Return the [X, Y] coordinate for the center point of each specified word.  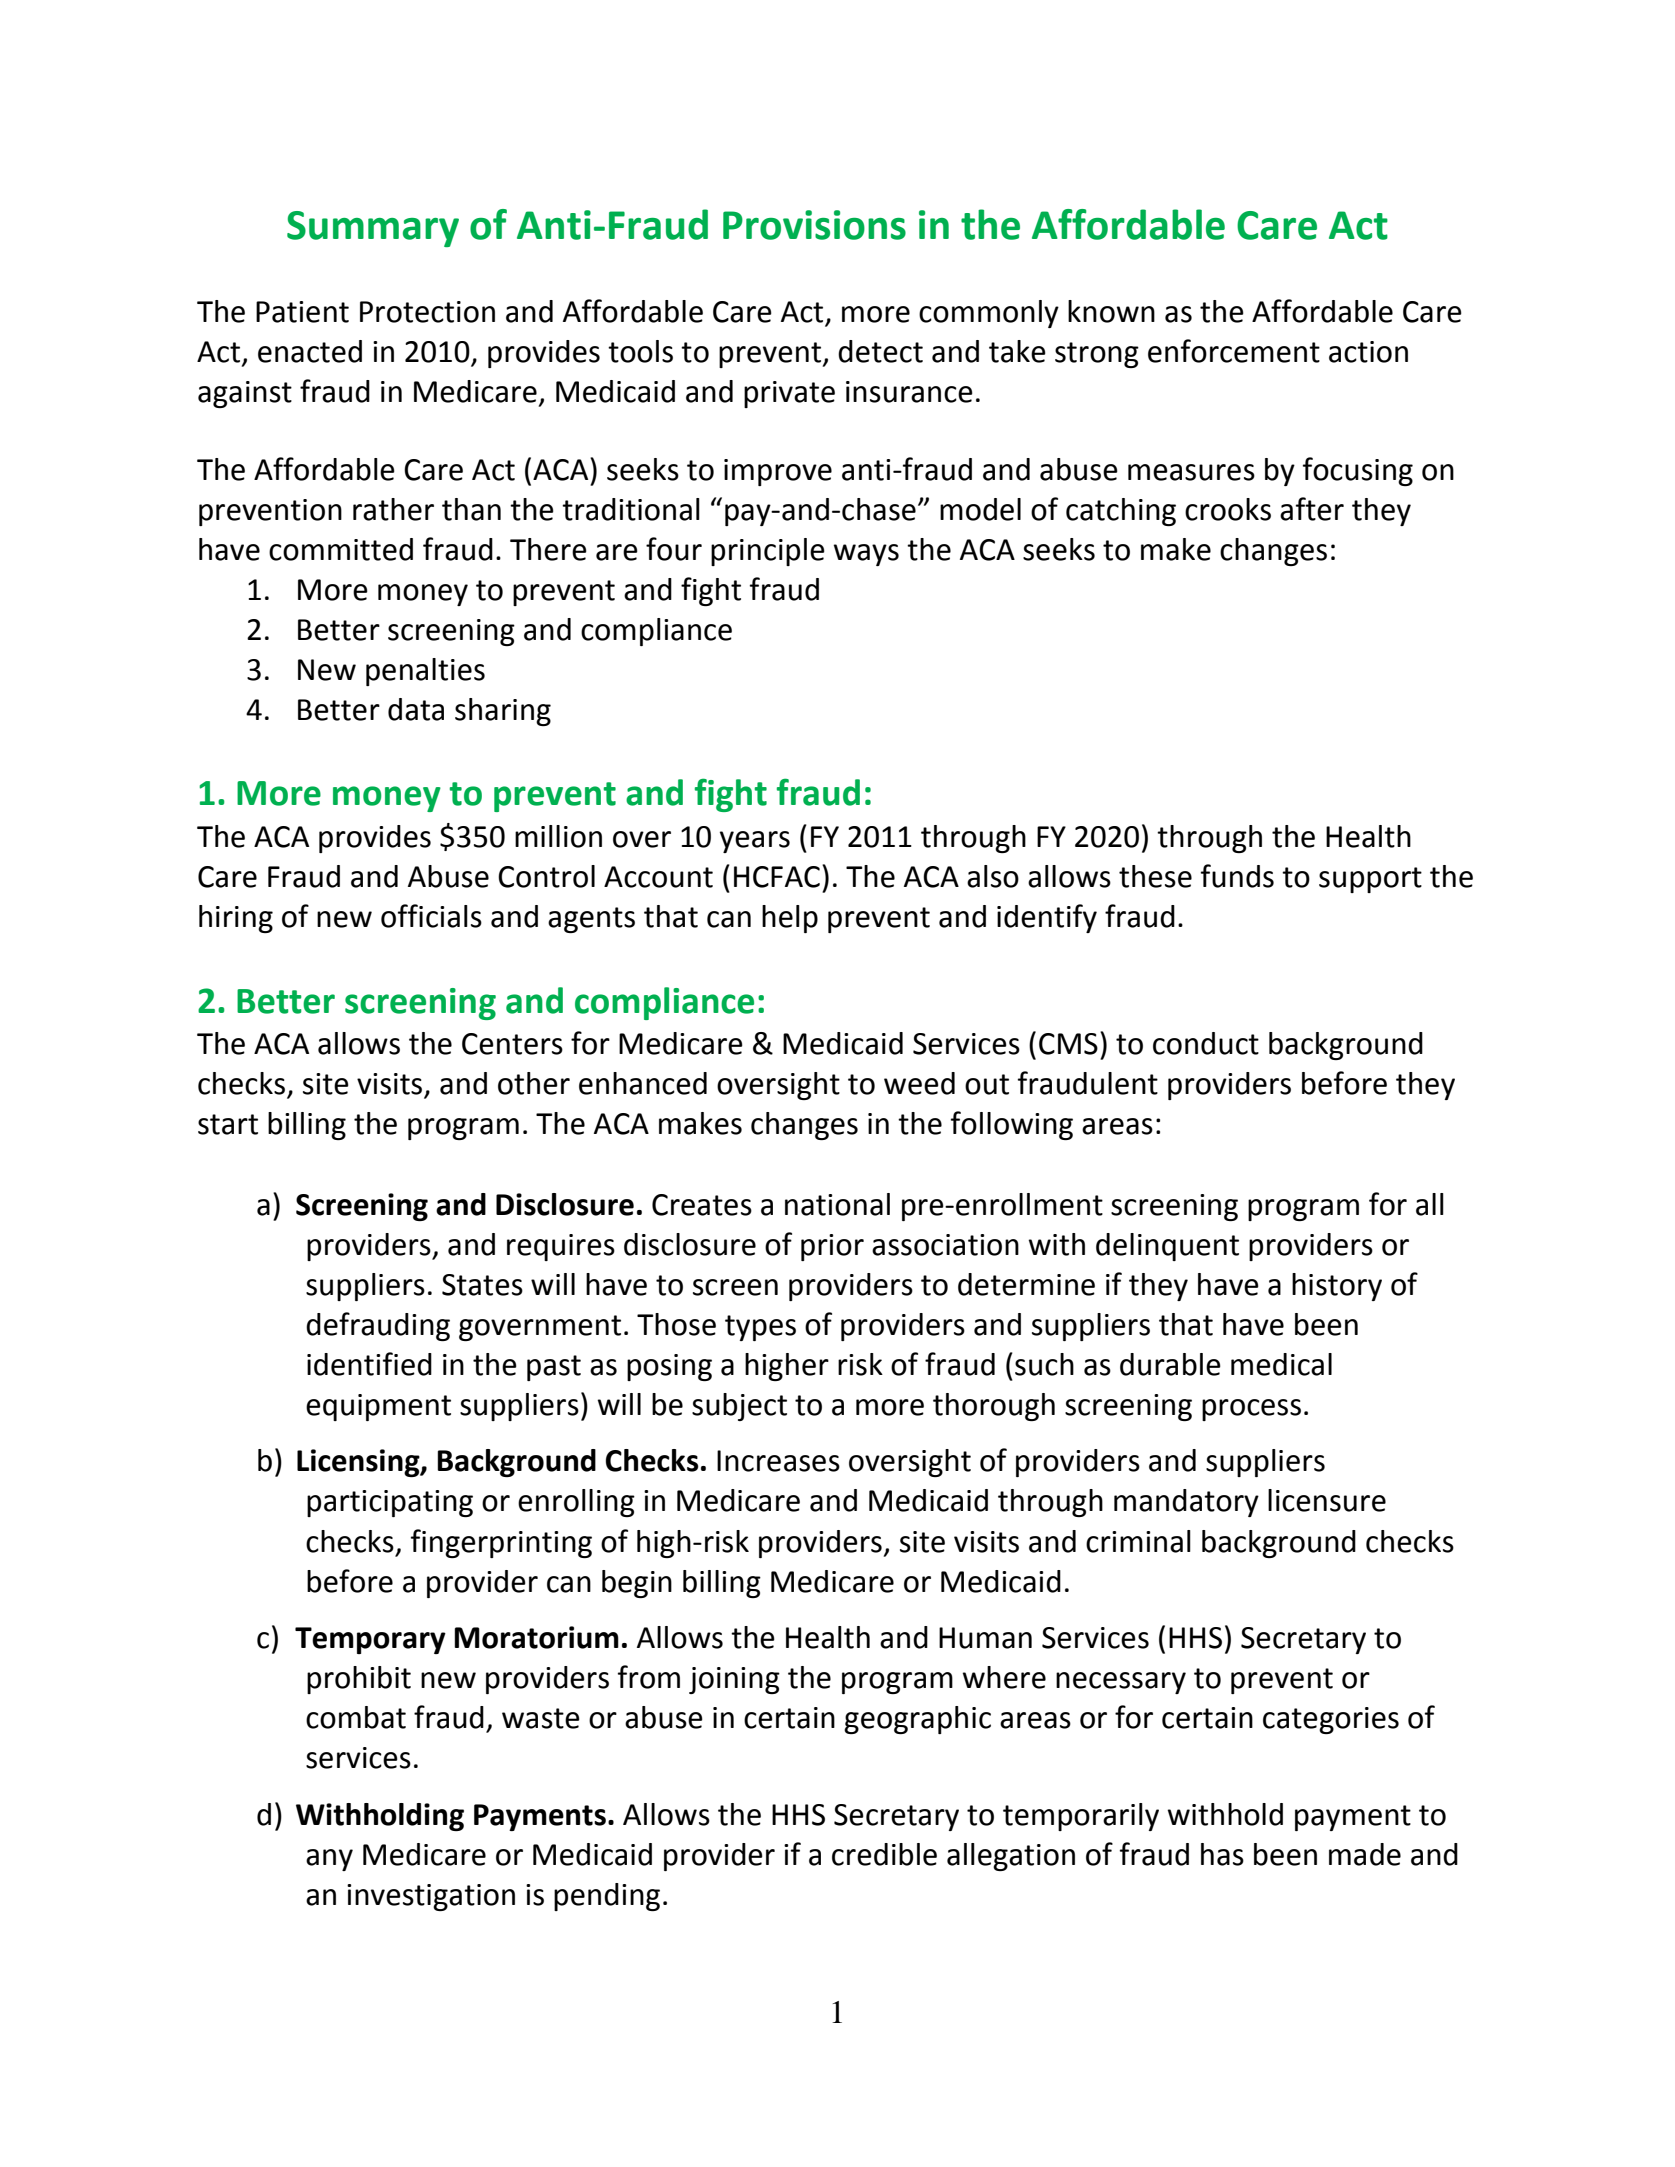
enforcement [1234, 351]
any [329, 1860]
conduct [1206, 1043]
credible [884, 1854]
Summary [373, 229]
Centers [512, 1044]
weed [919, 1083]
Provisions [814, 225]
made [1365, 1854]
